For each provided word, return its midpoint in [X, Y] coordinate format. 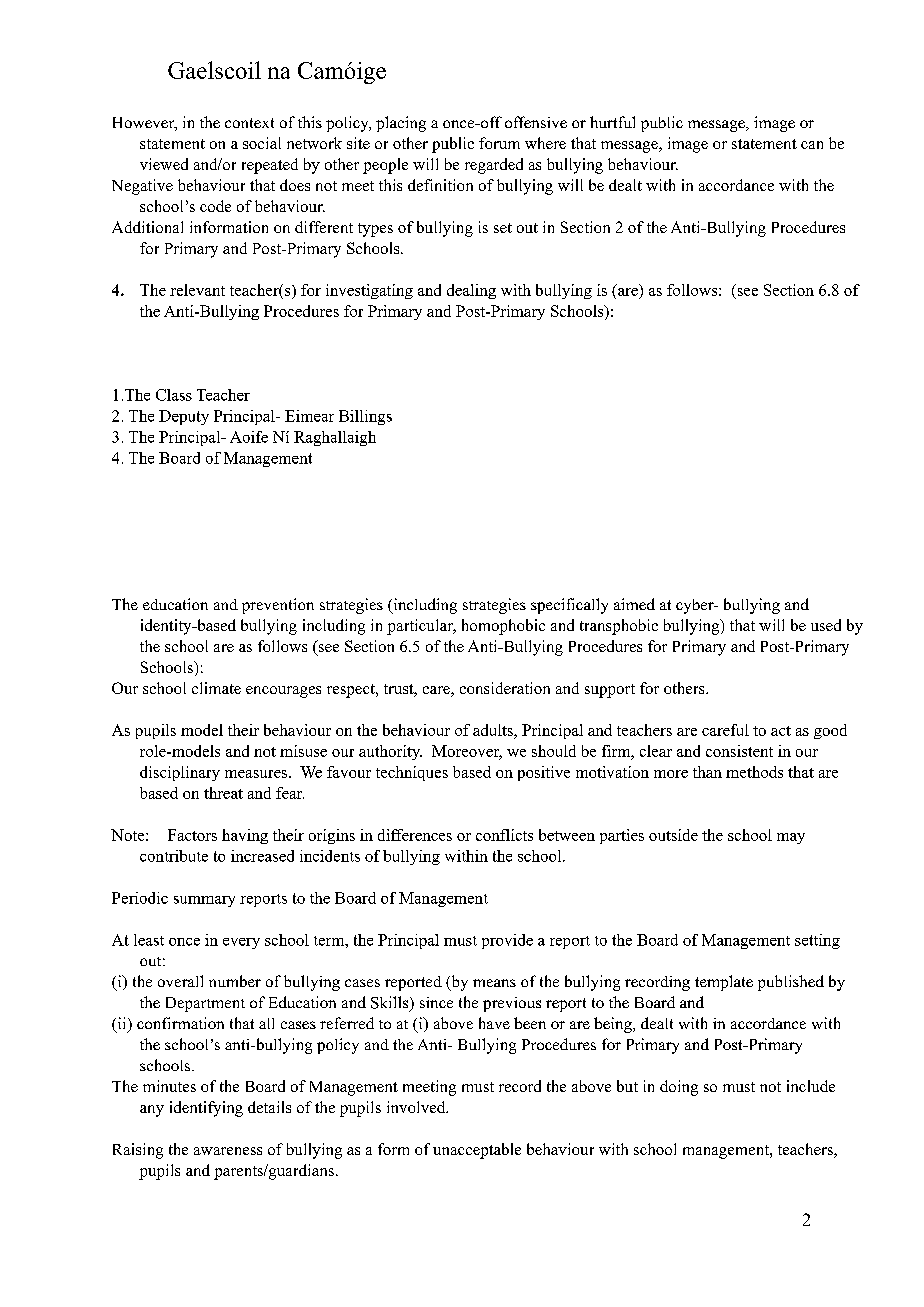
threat [223, 793]
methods [754, 772]
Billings [365, 417]
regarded [494, 166]
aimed [634, 604]
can [812, 145]
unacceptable [477, 1151]
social [262, 143]
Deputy [184, 417]
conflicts [504, 835]
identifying [206, 1109]
